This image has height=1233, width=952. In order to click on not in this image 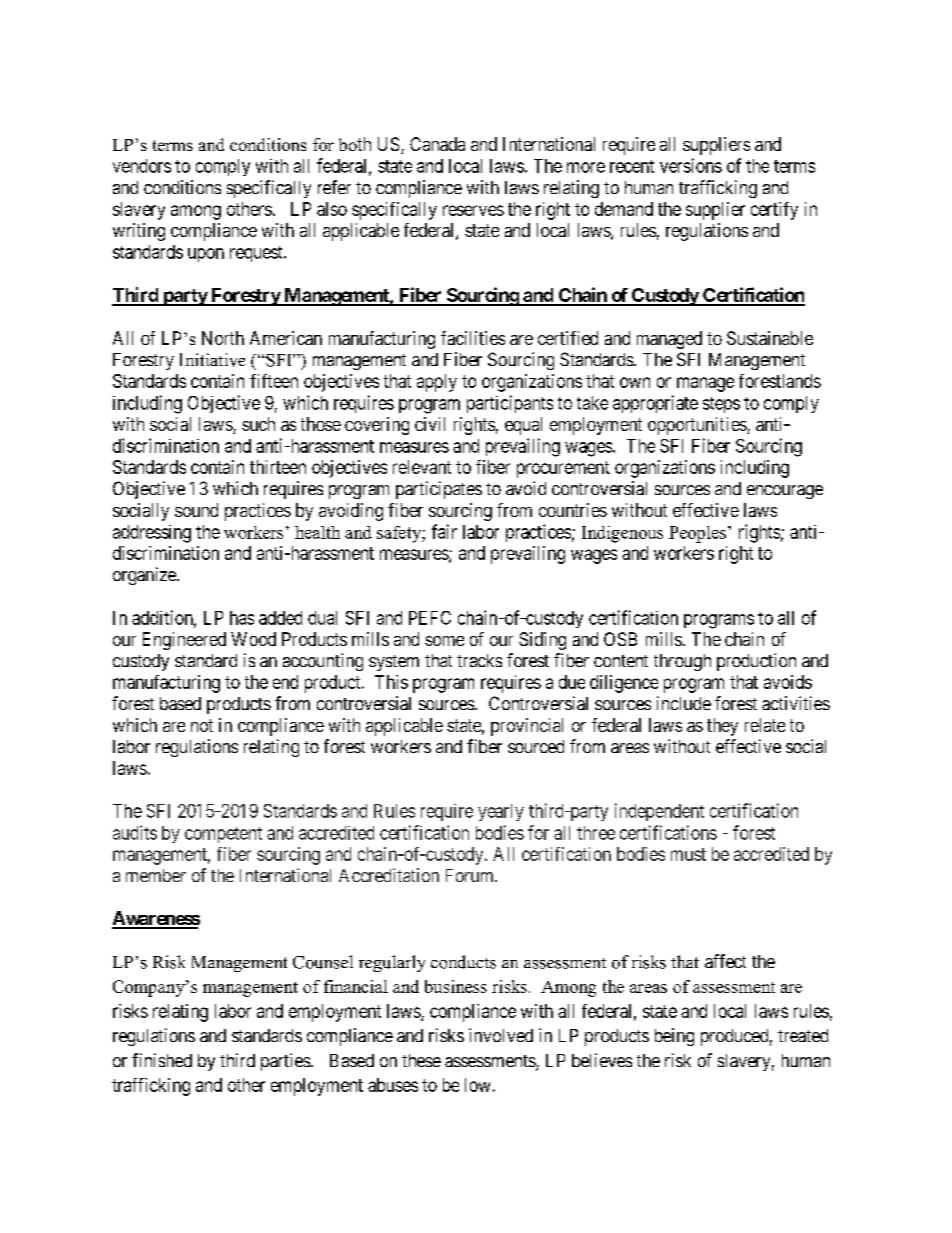, I will do `click(202, 725)`.
